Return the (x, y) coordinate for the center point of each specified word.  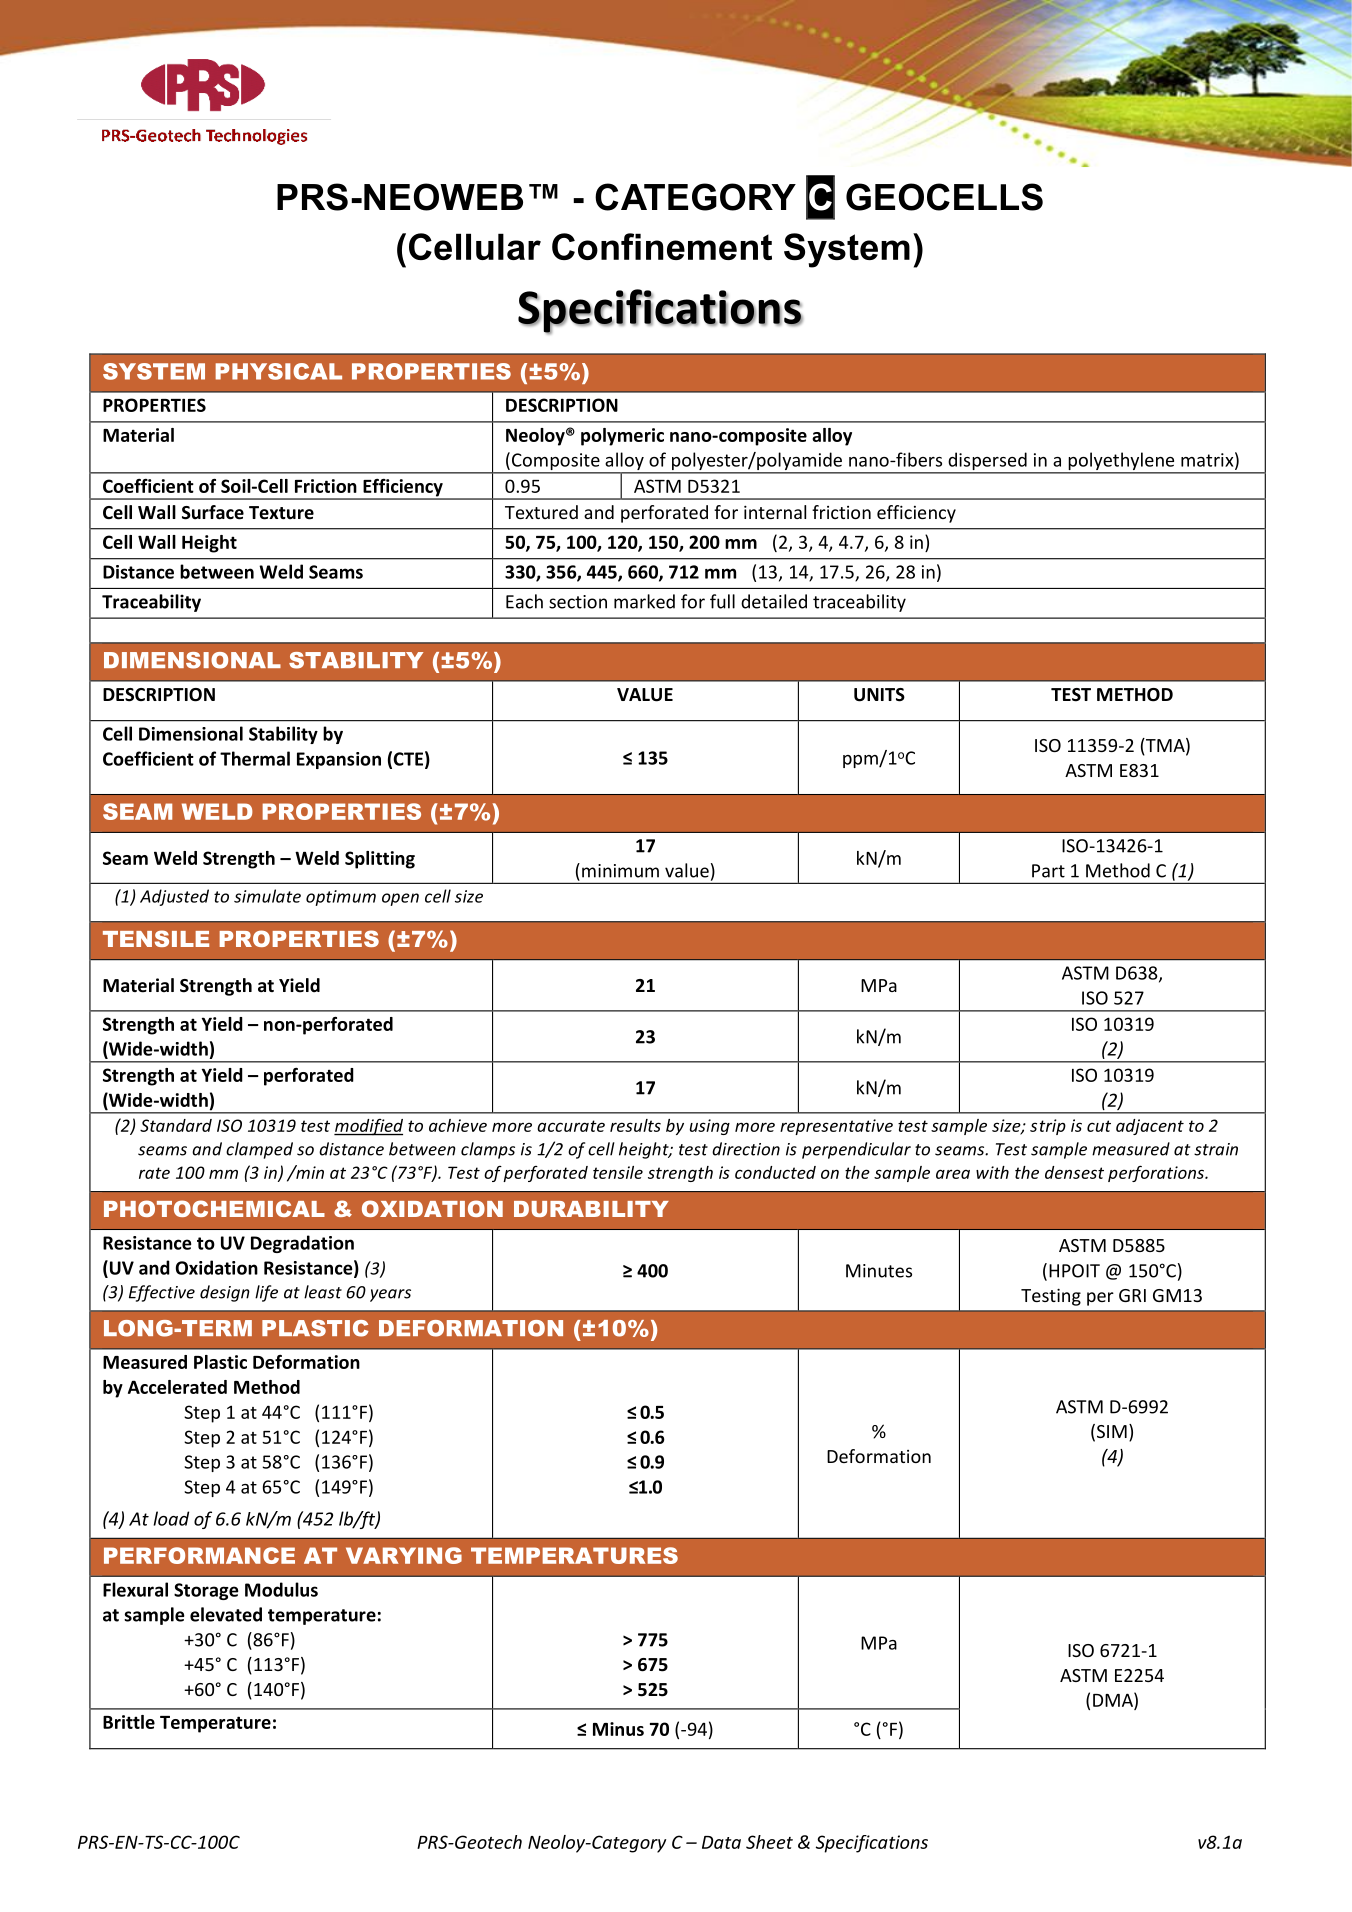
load (171, 1518)
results (635, 1125)
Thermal (255, 758)
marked (644, 601)
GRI (1132, 1295)
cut (1099, 1126)
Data (721, 1842)
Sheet (769, 1842)
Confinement (662, 246)
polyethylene (1121, 462)
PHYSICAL (278, 371)
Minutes (879, 1271)
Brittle (129, 1722)
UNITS (879, 695)
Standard (176, 1125)
